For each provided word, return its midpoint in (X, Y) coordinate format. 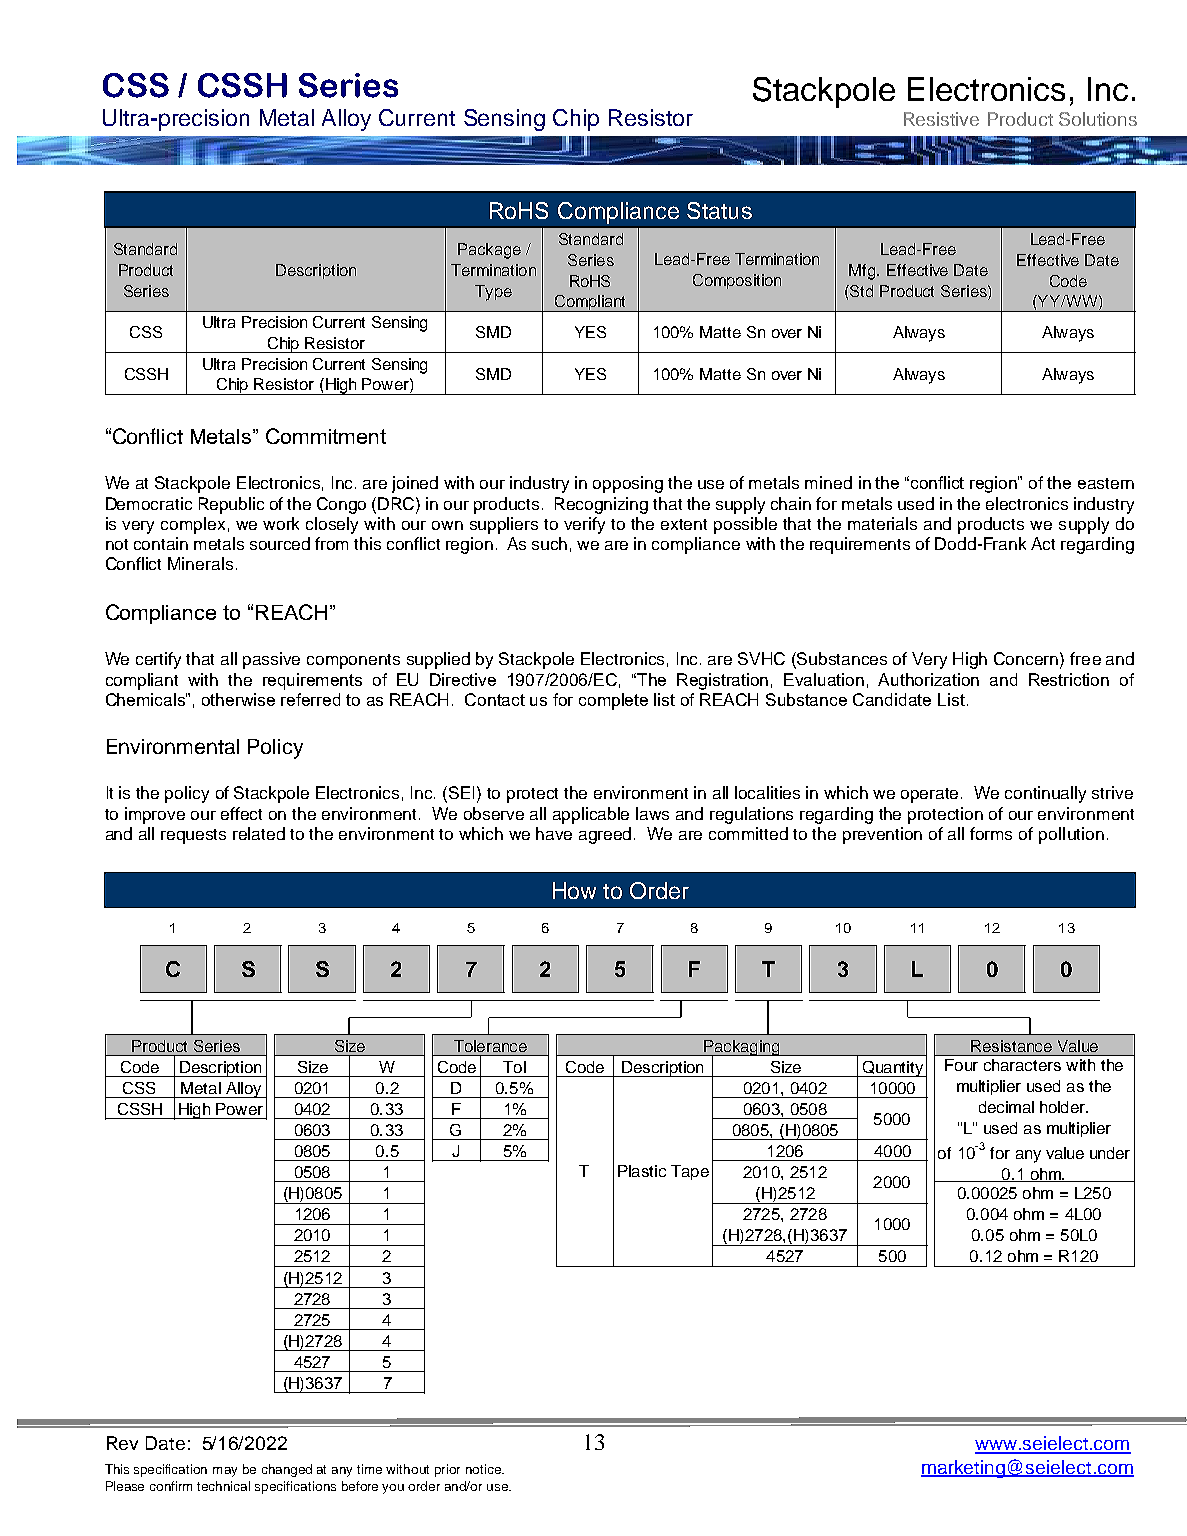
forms (991, 833)
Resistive (941, 119)
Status (719, 210)
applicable (591, 815)
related (259, 833)
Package (489, 251)
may (225, 1472)
